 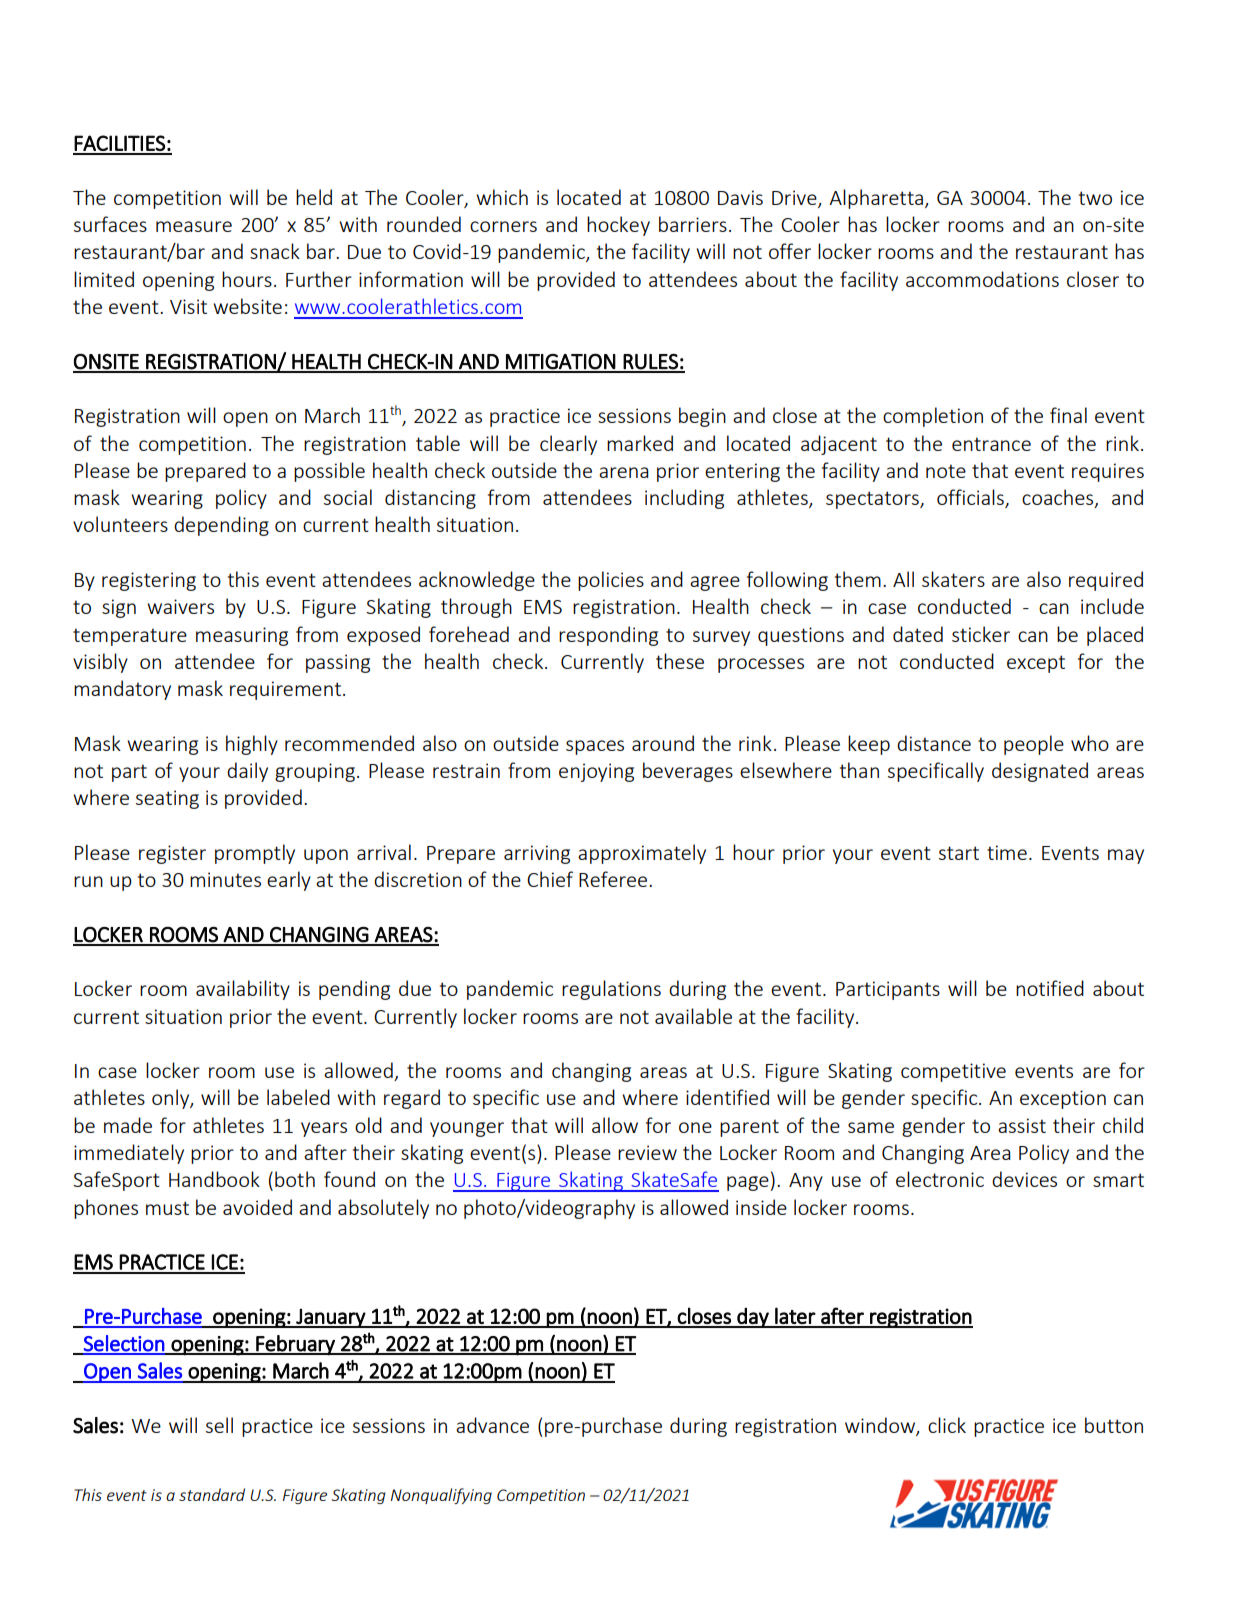 What do you see at coordinates (642, 854) in the page?
I see `approximately` at bounding box center [642, 854].
